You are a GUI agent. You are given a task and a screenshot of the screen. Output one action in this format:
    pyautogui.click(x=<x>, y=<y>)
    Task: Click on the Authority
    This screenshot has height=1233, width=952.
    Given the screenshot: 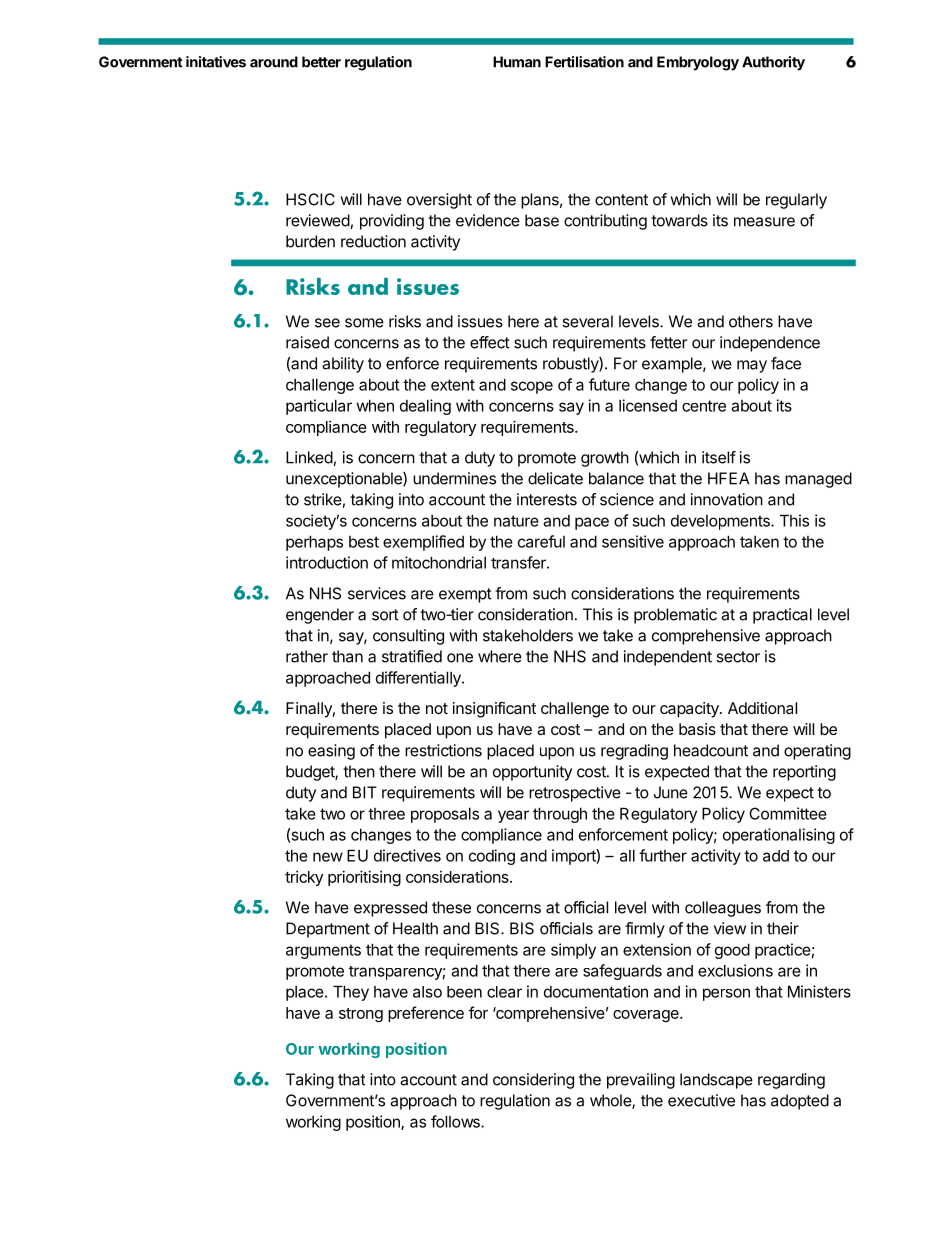 What is the action you would take?
    pyautogui.click(x=773, y=63)
